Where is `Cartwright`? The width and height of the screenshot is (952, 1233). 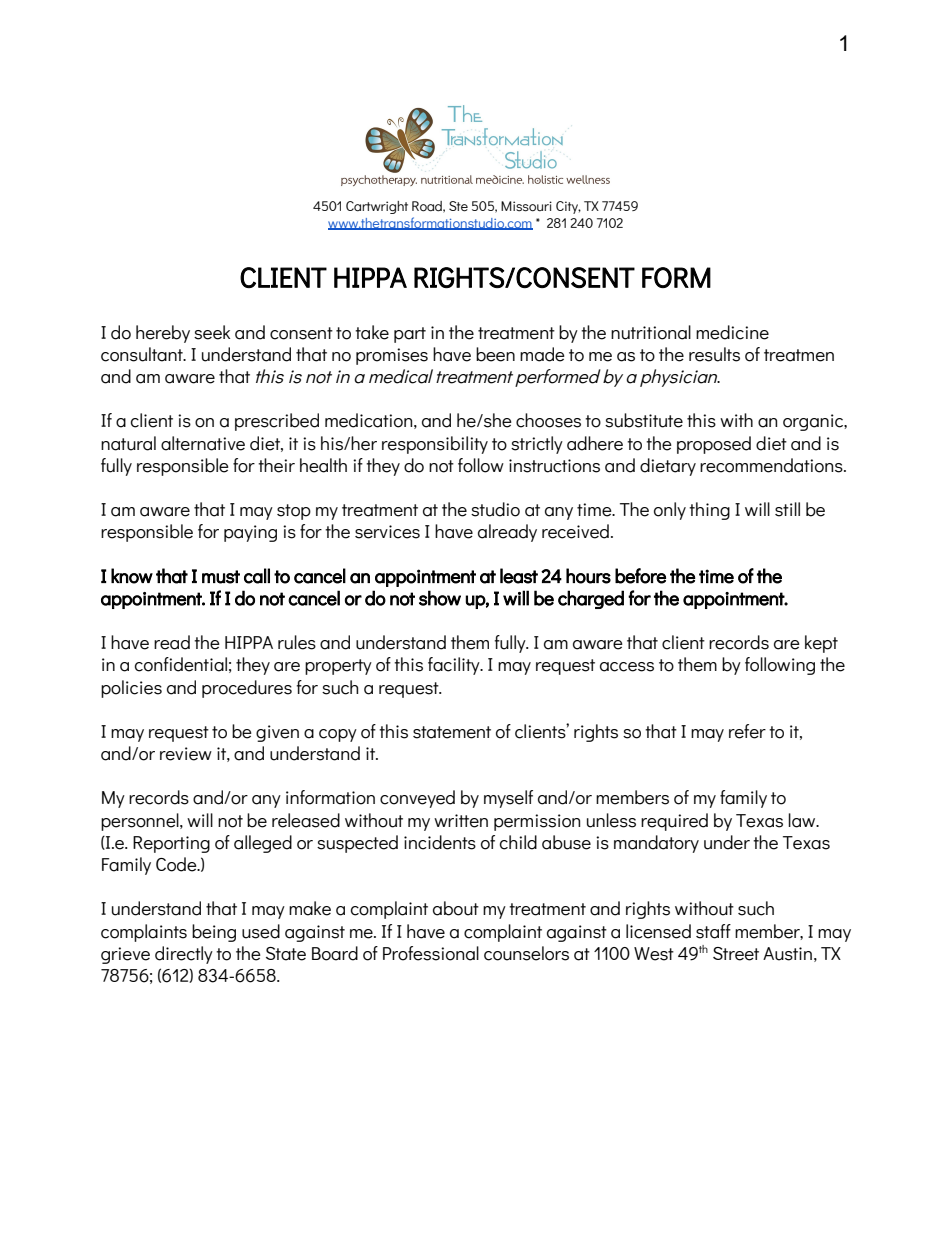
Cartwright is located at coordinates (377, 207).
